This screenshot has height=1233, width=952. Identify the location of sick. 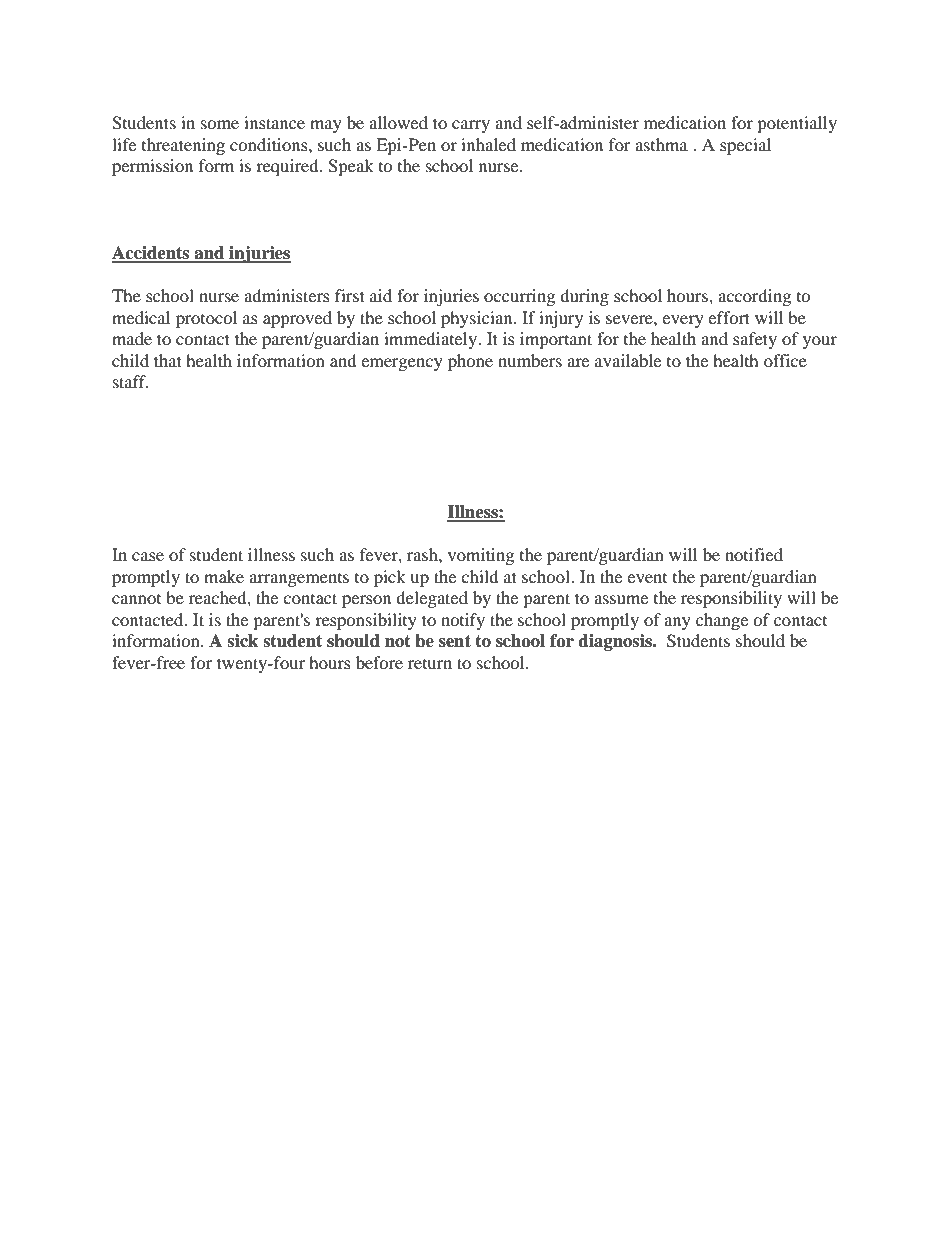
(242, 641).
